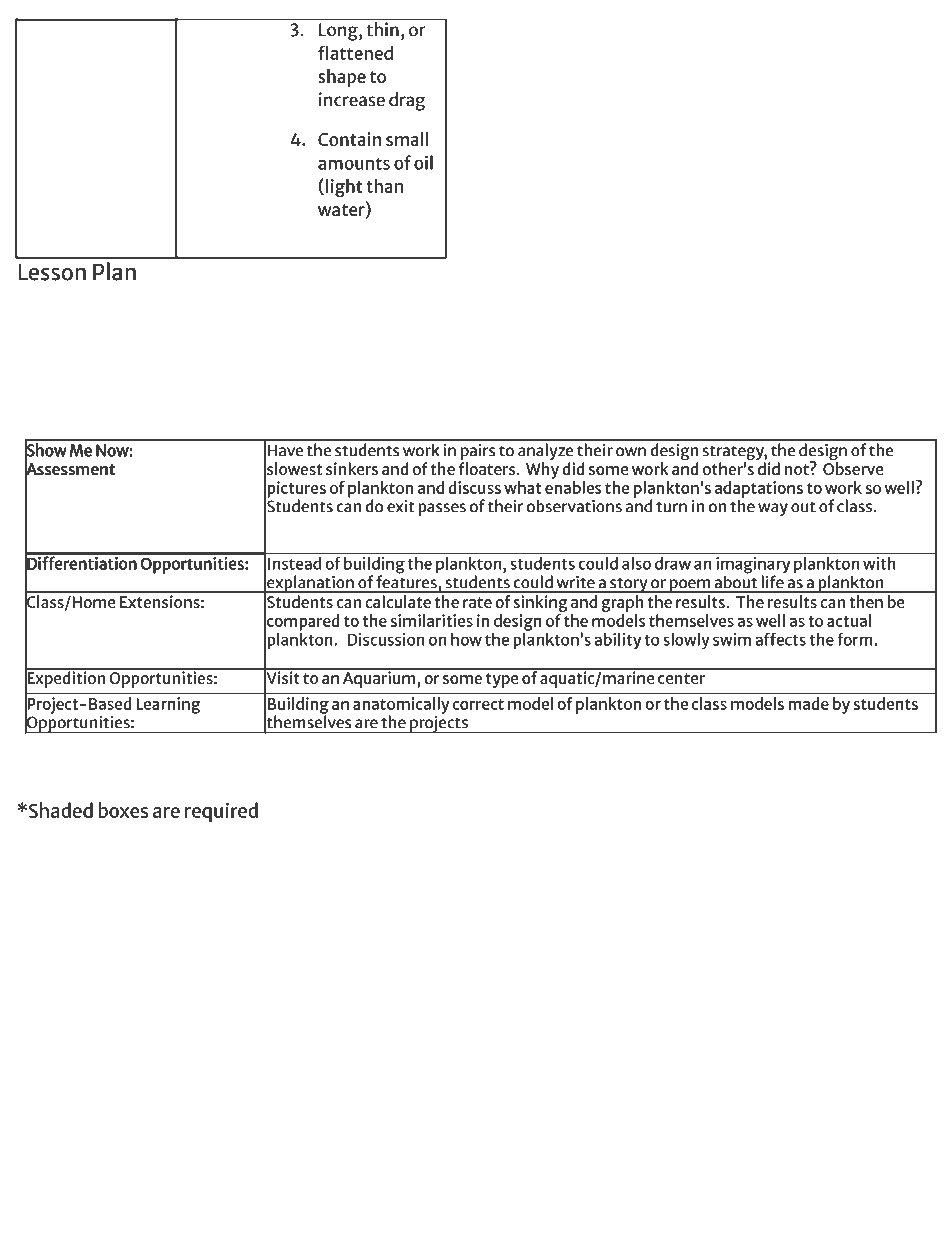  Describe the element at coordinates (123, 810) in the document. I see `boxes` at that location.
